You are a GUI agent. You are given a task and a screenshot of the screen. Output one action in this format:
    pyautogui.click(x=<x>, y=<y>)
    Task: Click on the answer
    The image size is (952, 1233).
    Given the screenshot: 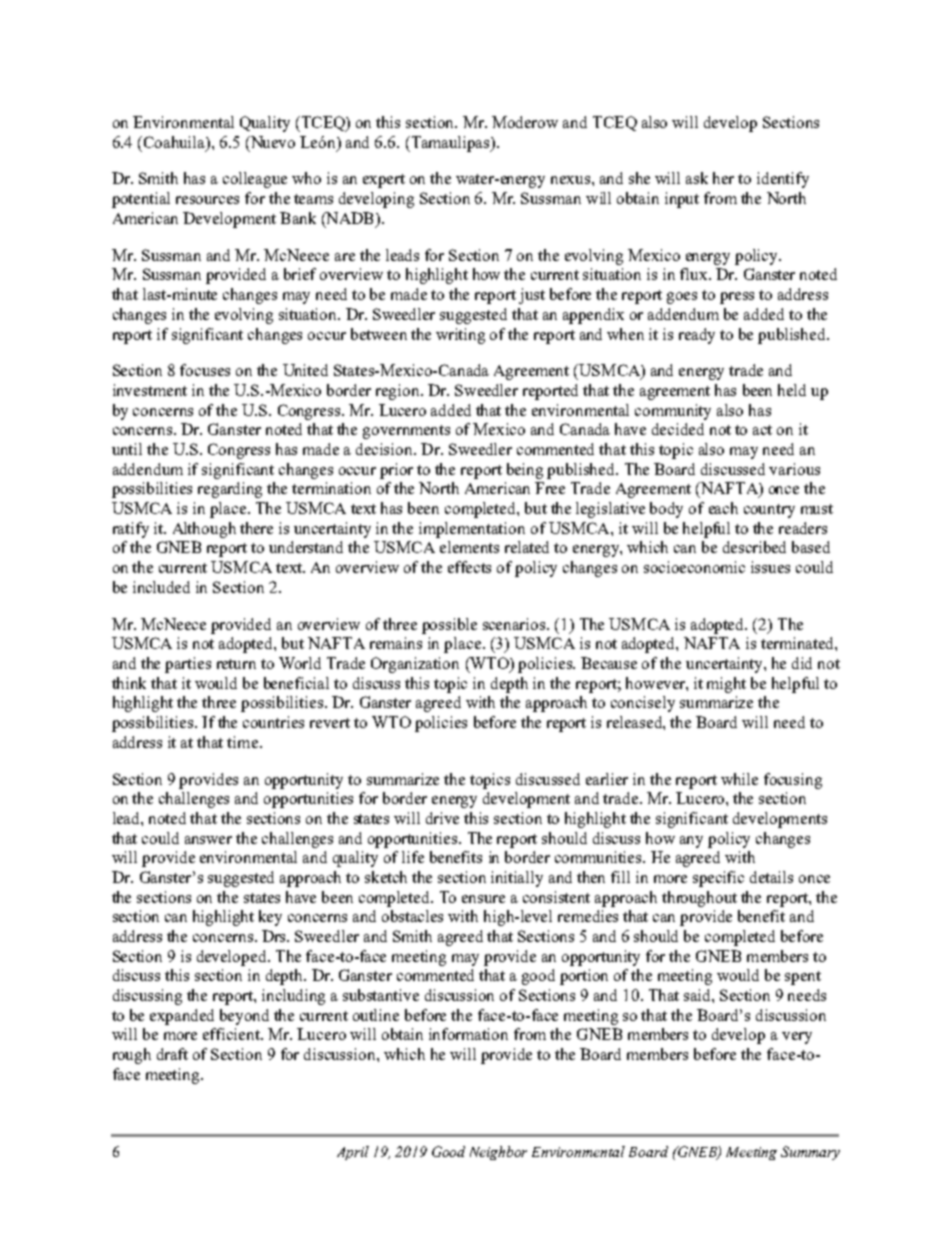 What is the action you would take?
    pyautogui.click(x=208, y=840)
